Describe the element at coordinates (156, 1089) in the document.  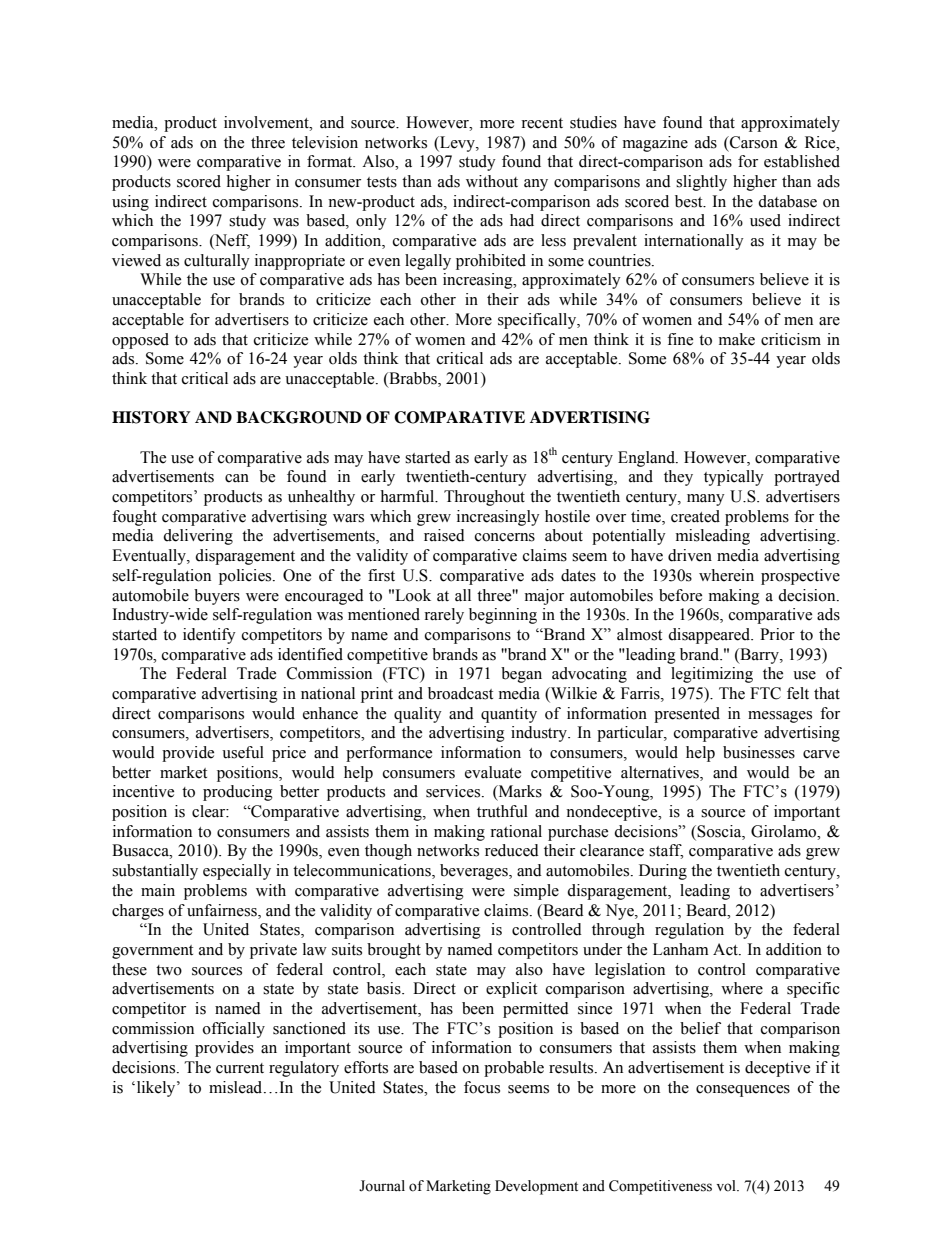
I see `likely` at that location.
